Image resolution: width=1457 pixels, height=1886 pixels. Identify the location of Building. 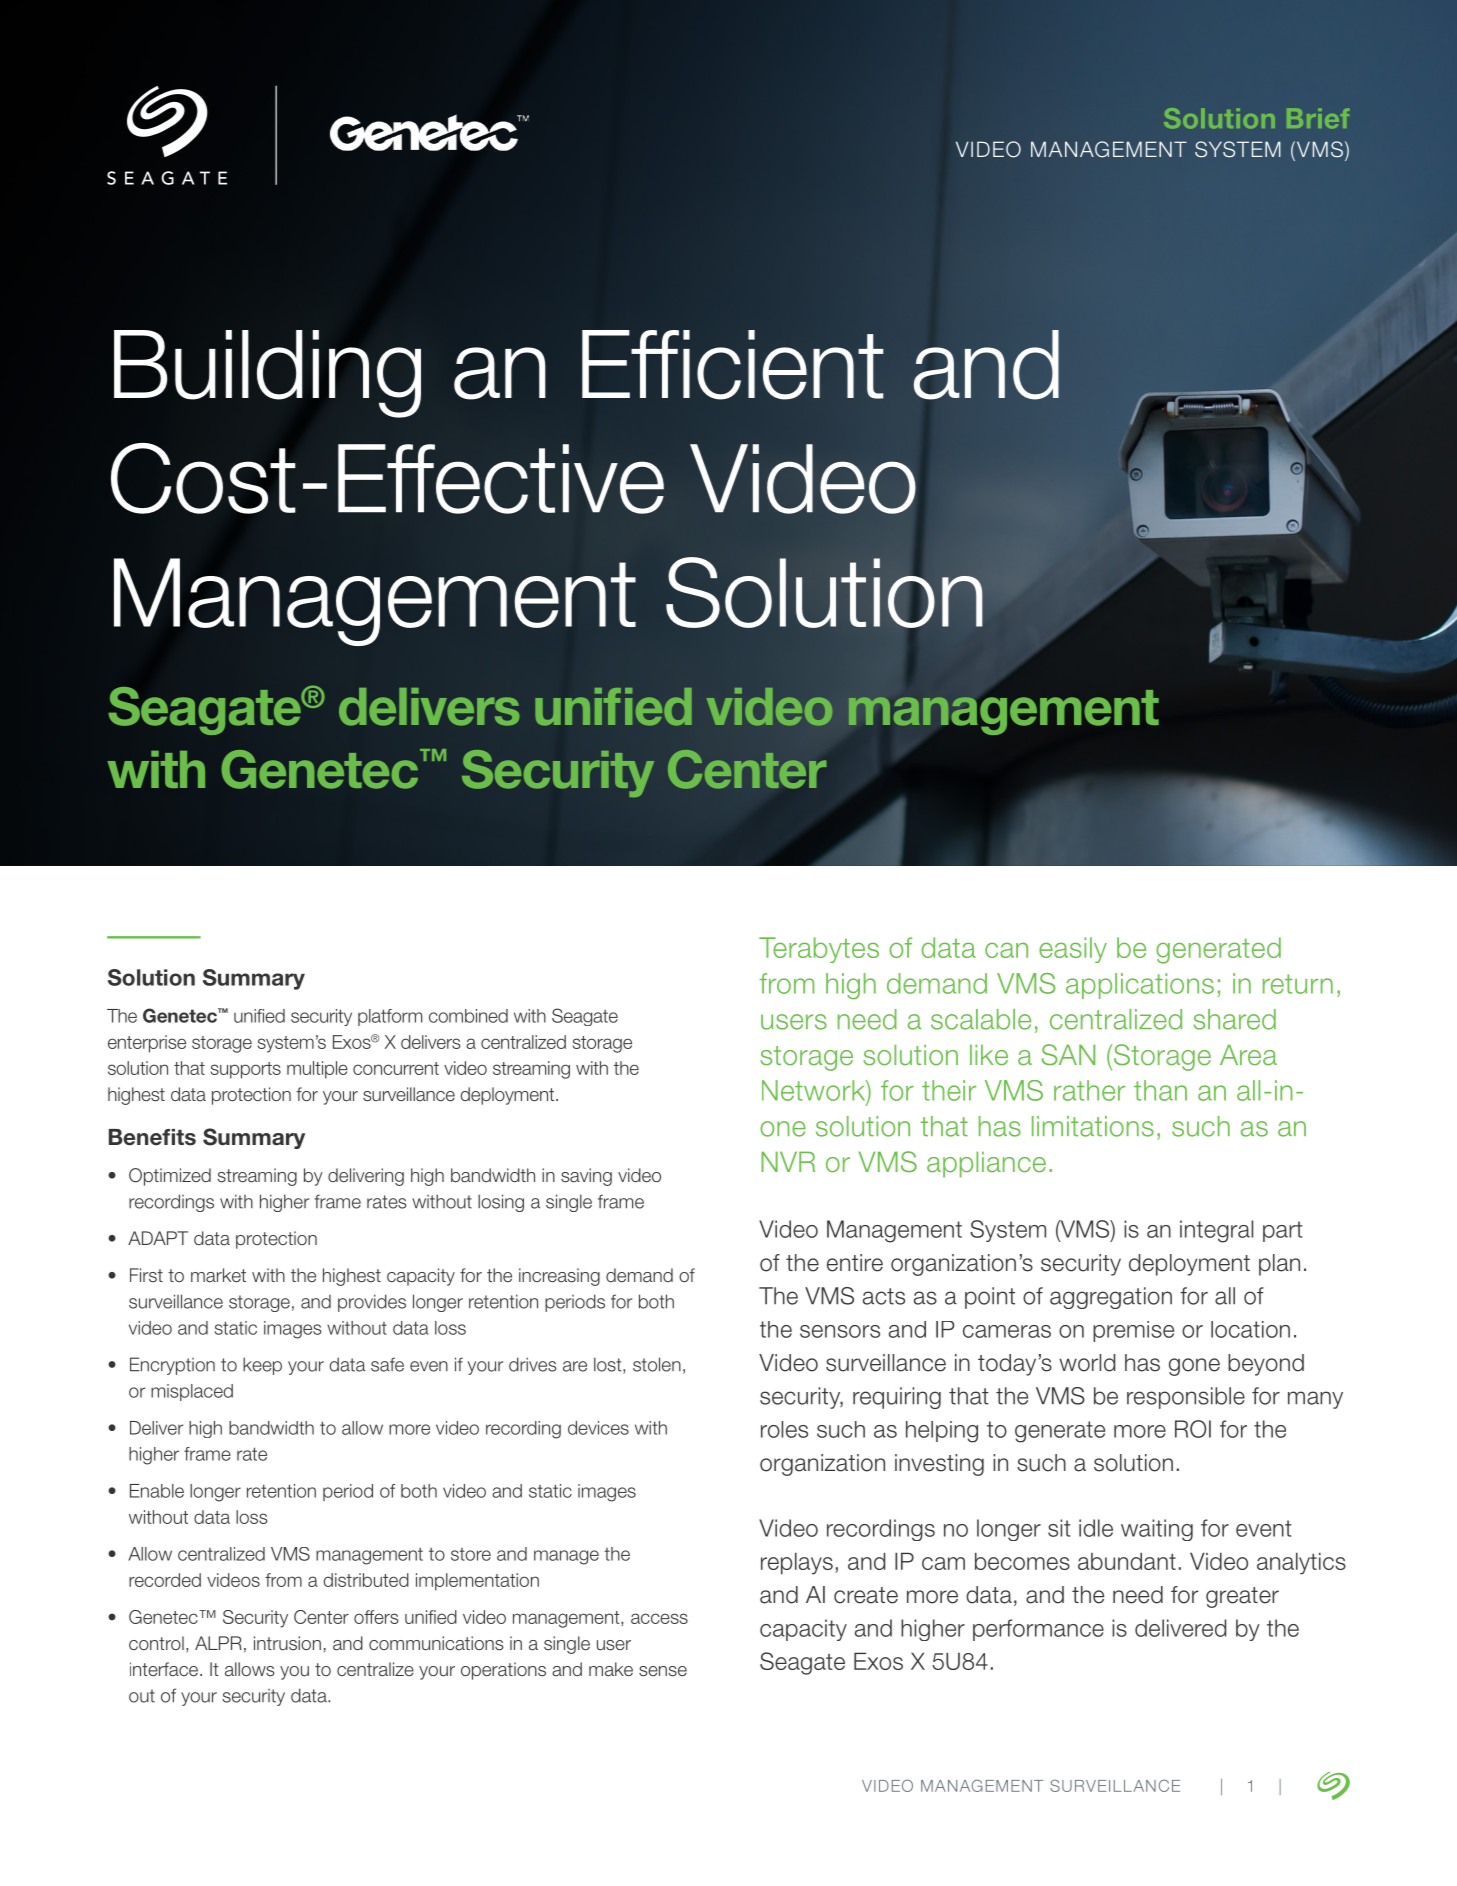
(267, 374).
